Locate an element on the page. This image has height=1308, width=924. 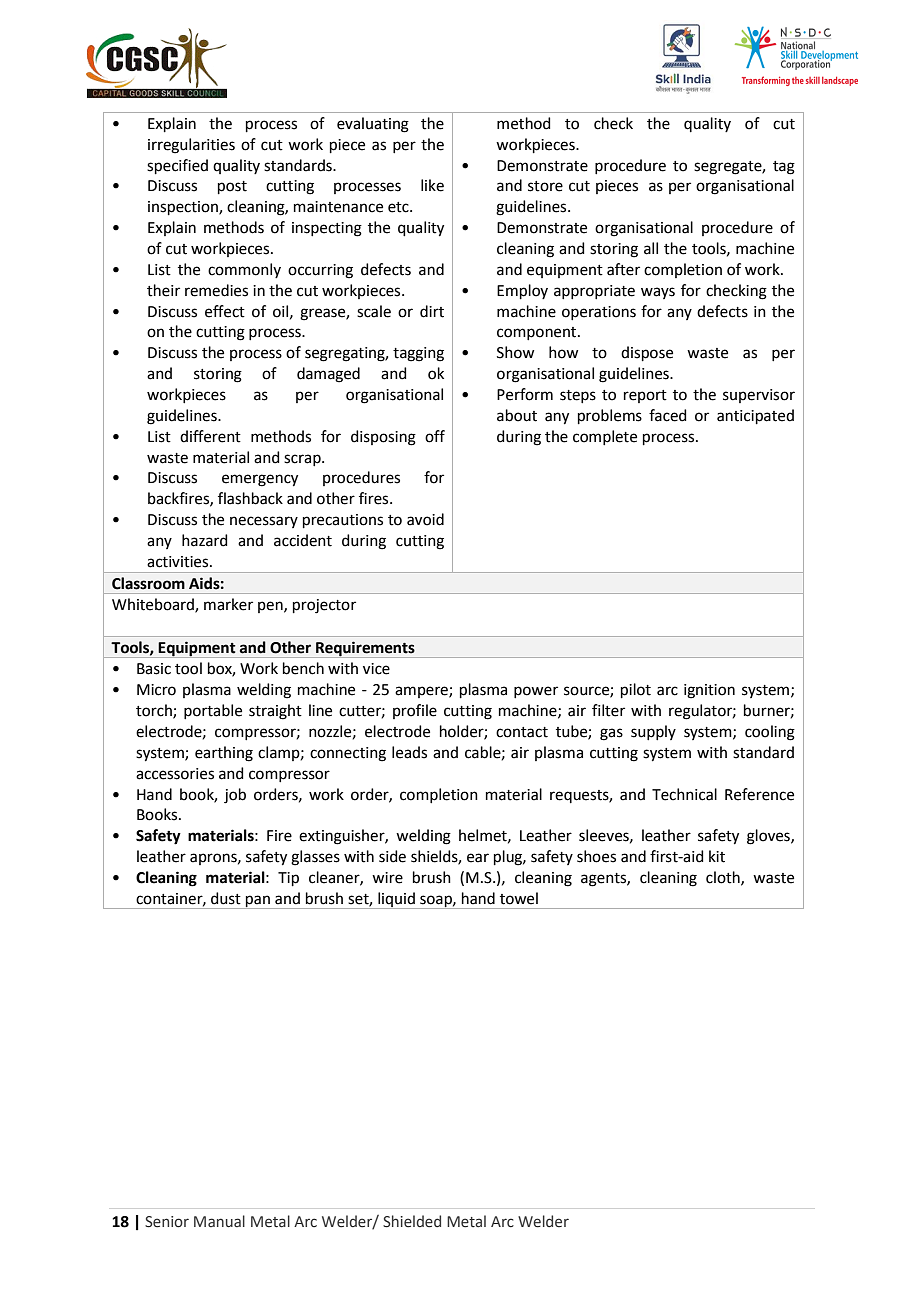
like is located at coordinates (432, 185).
